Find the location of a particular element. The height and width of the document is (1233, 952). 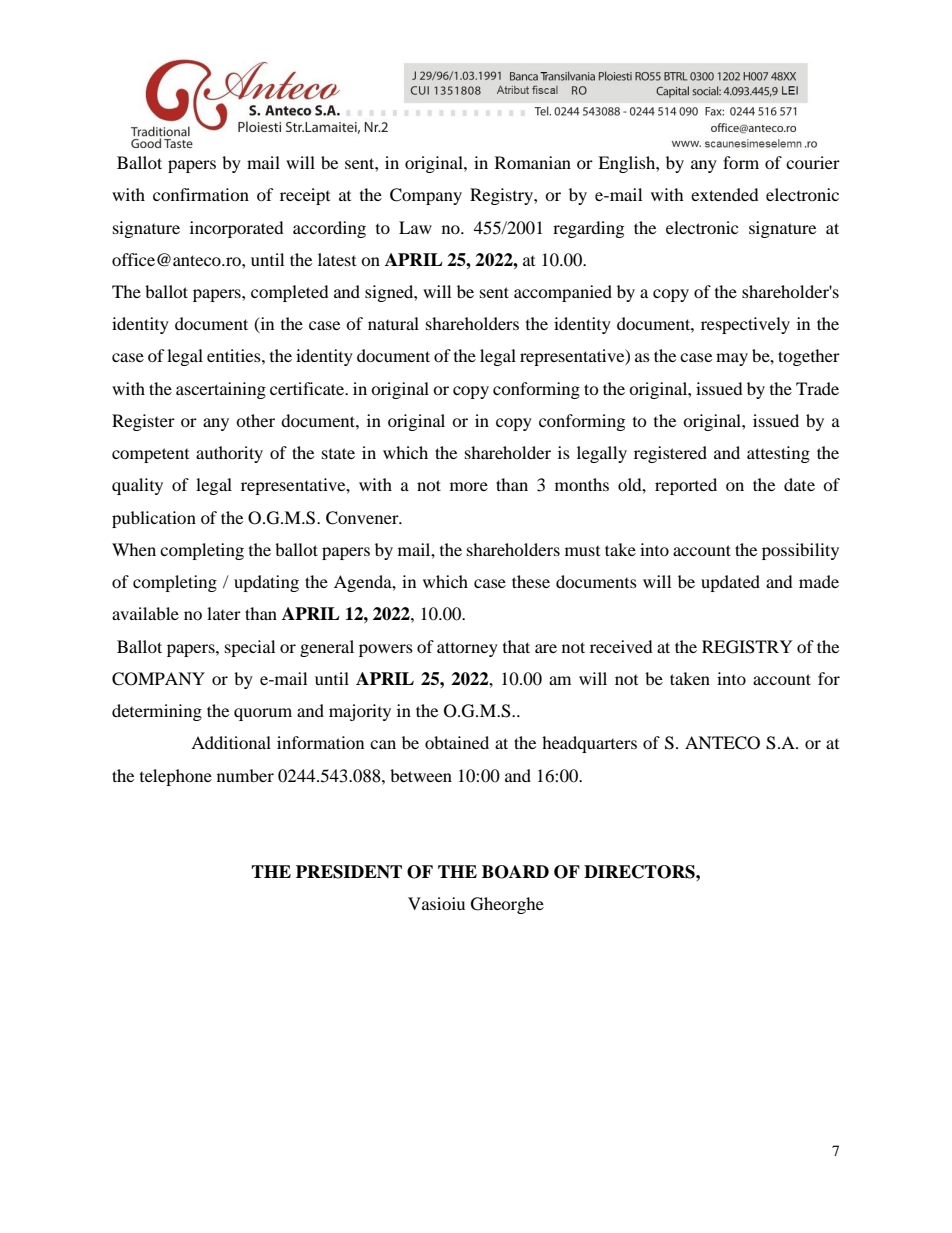

Trade is located at coordinates (817, 388).
